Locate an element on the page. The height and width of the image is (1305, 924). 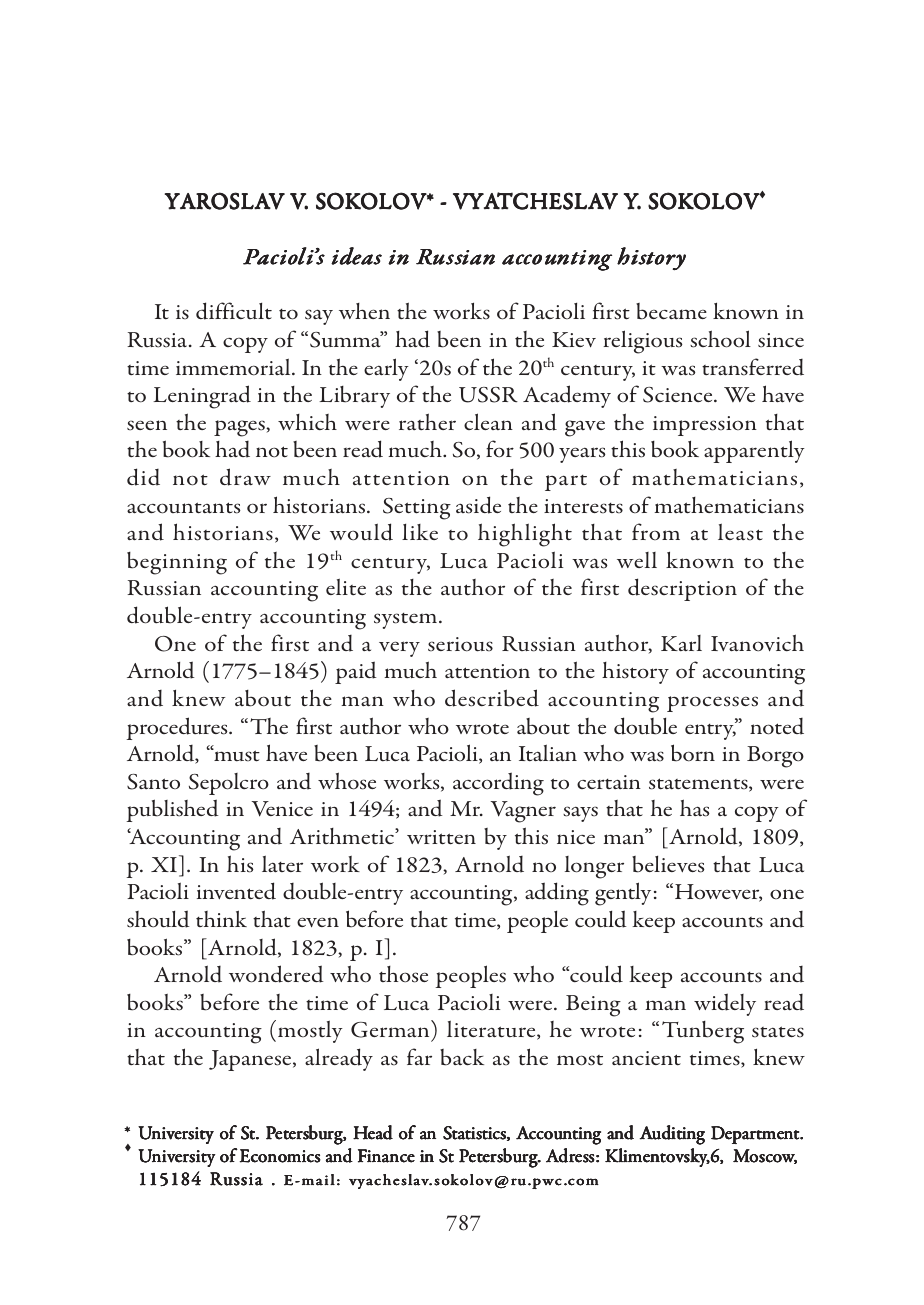
serious is located at coordinates (460, 644).
